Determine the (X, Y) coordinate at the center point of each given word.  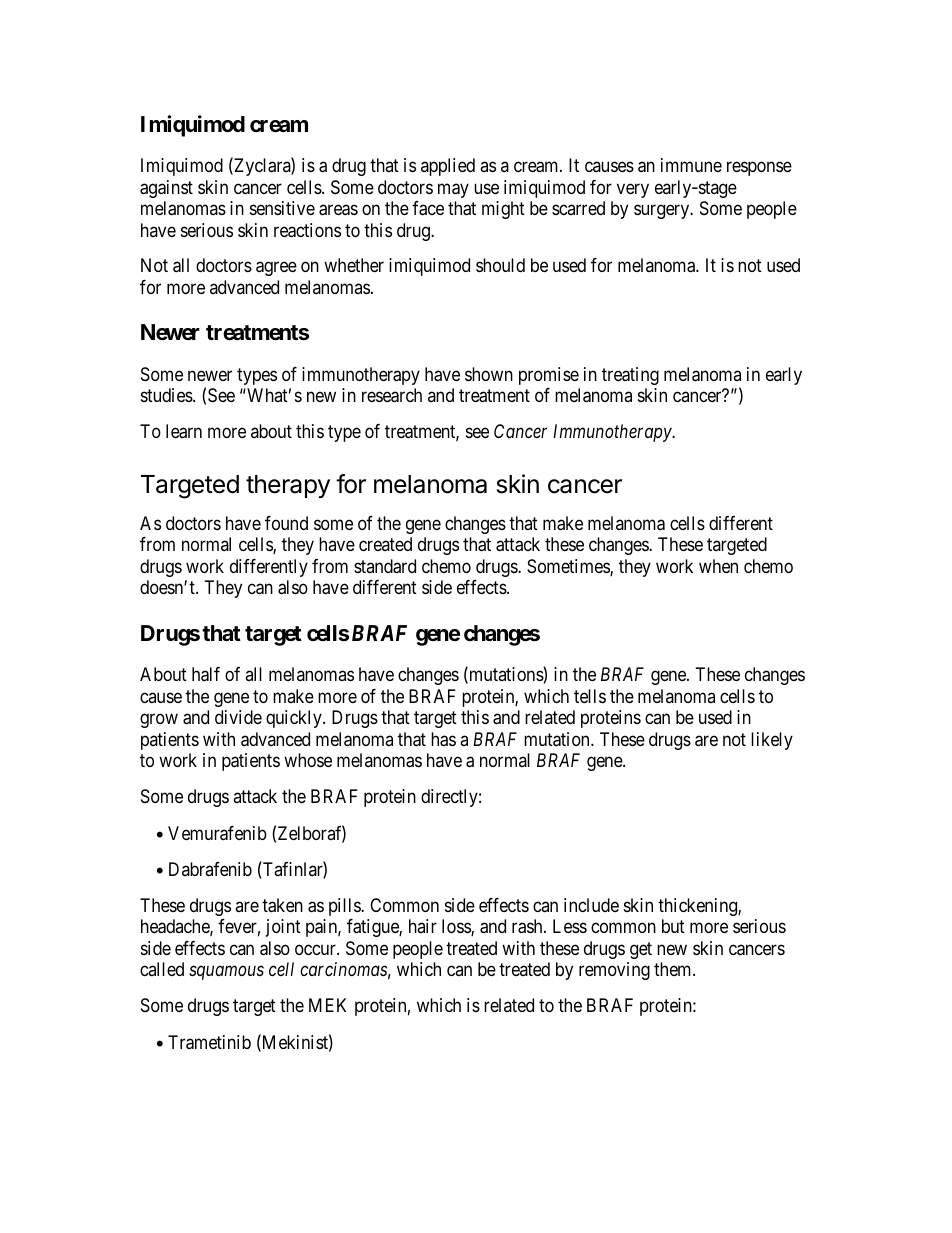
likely (772, 741)
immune (691, 165)
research (392, 395)
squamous (226, 973)
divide (238, 717)
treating (630, 376)
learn (184, 431)
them (674, 969)
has (443, 739)
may (453, 190)
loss (457, 927)
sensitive (282, 208)
